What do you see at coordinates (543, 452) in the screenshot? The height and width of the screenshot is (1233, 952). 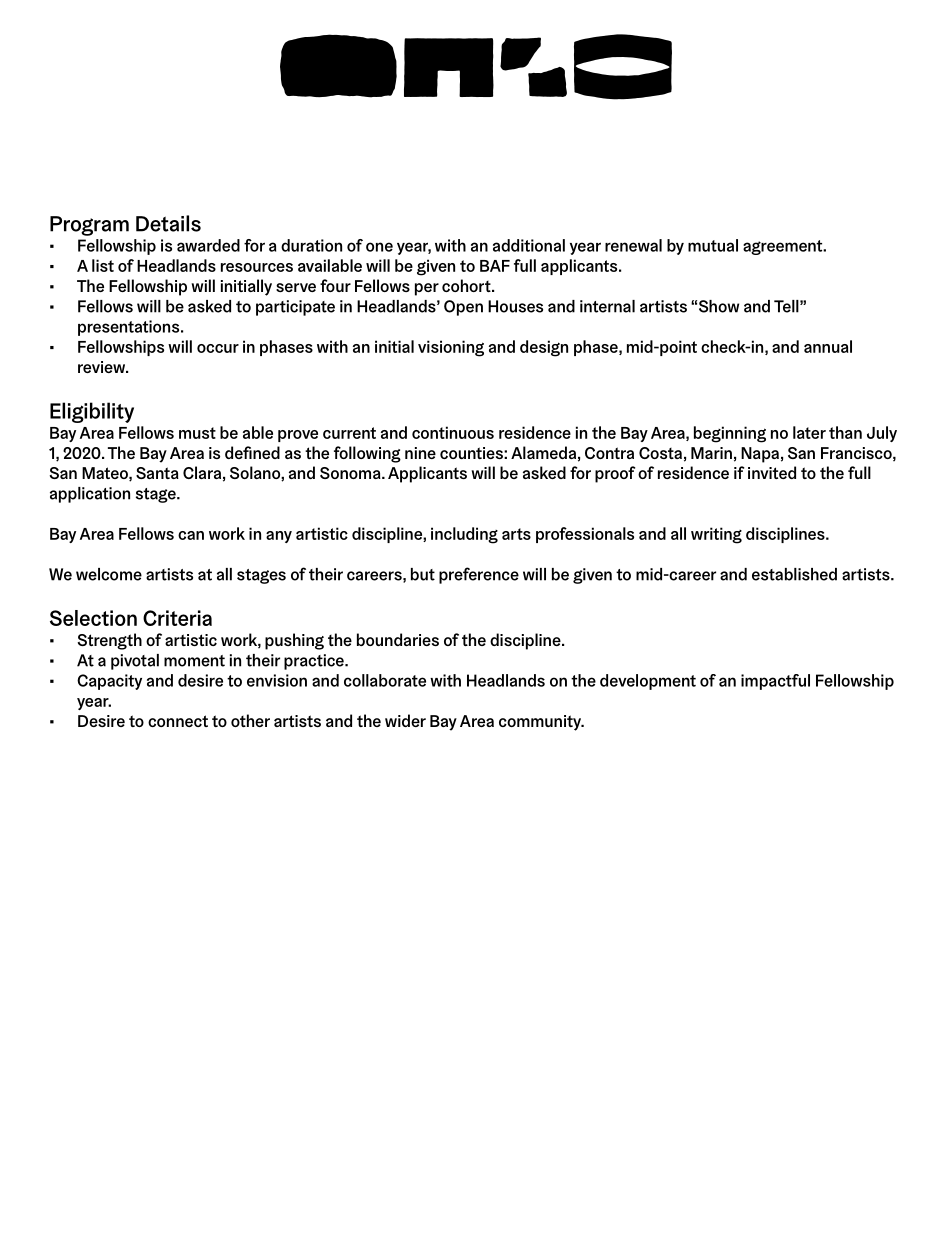 I see `Alameda` at bounding box center [543, 452].
